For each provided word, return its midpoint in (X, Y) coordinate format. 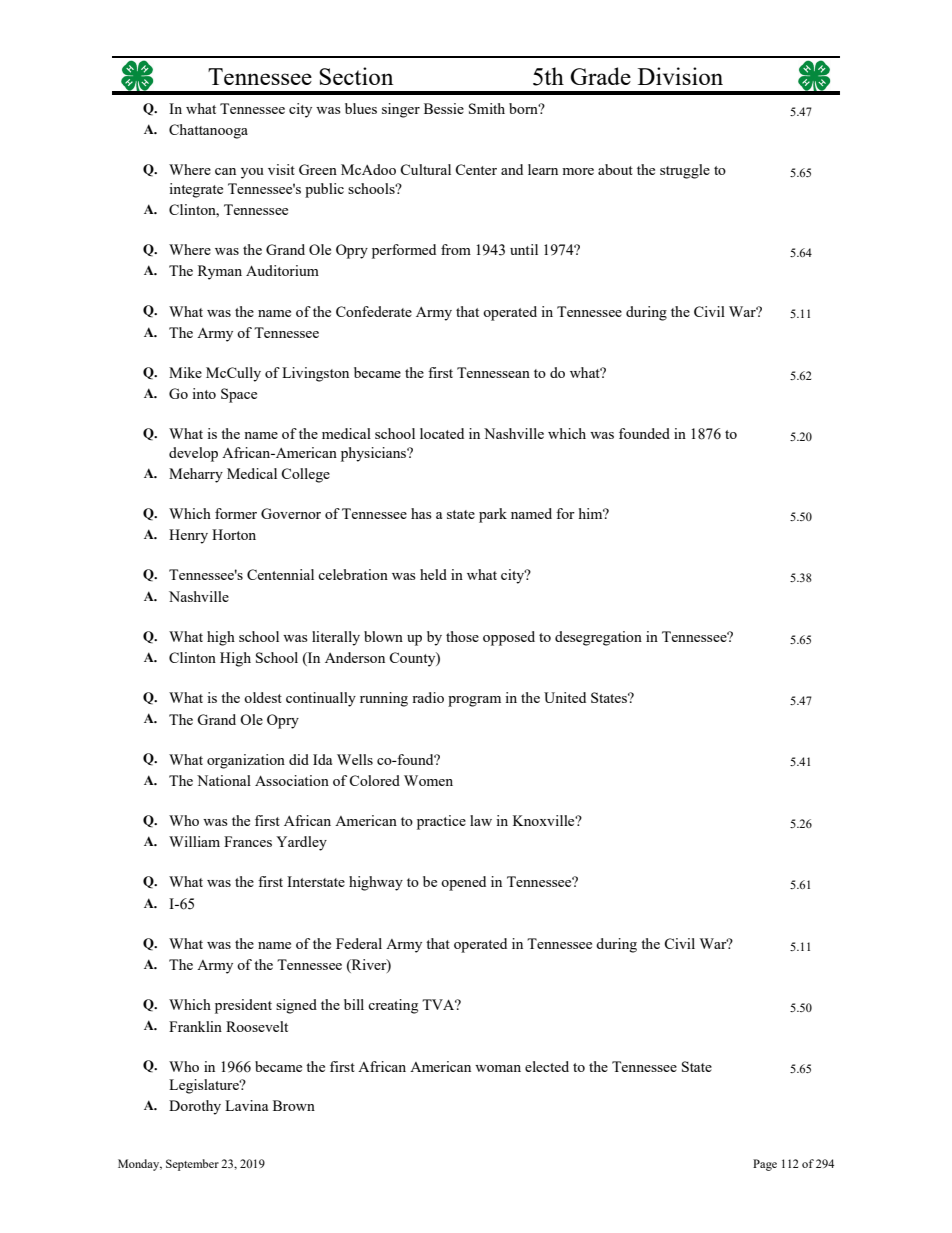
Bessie (444, 108)
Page (765, 1165)
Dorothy (195, 1107)
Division (680, 76)
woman (498, 1068)
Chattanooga (208, 131)
